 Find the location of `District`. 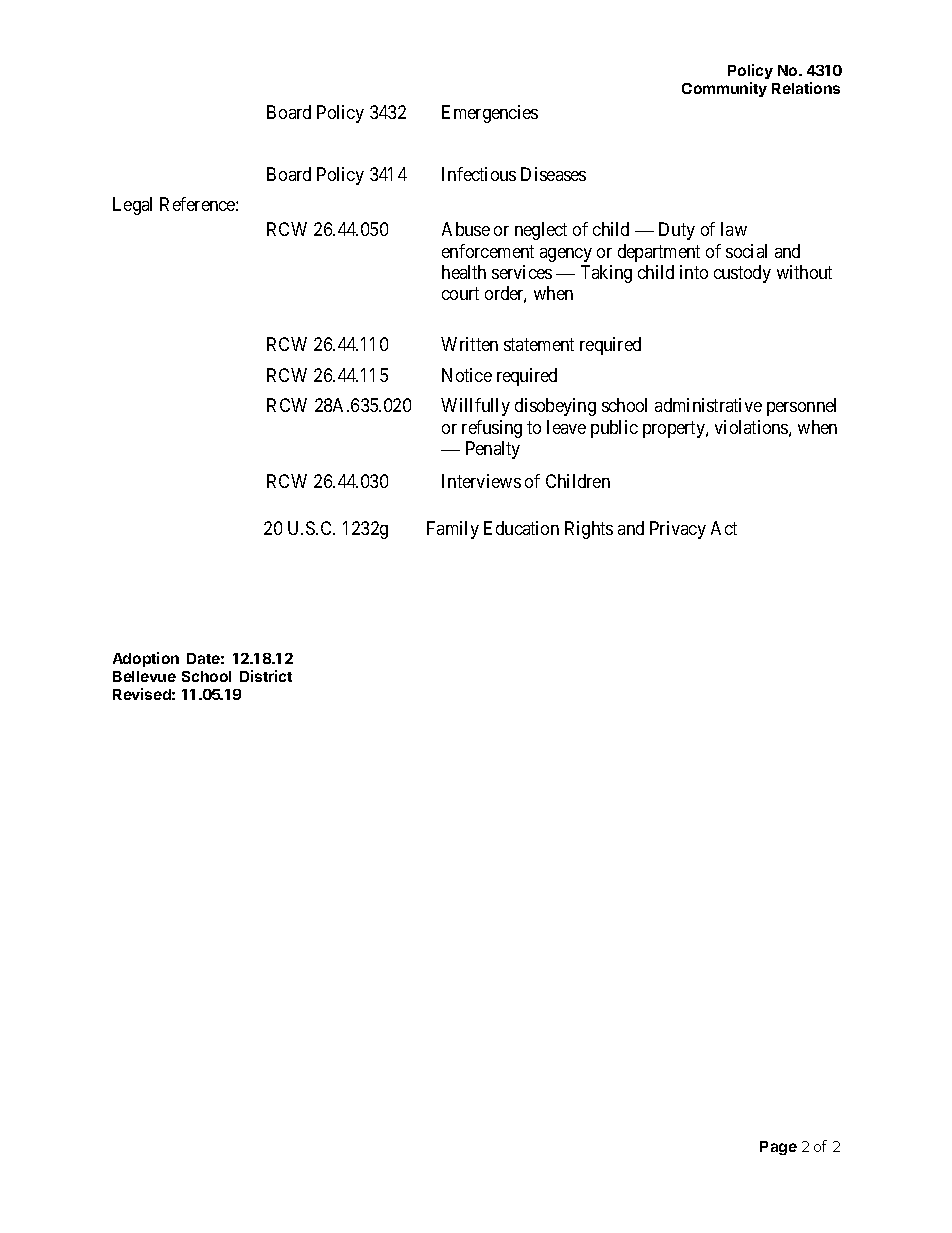

District is located at coordinates (266, 676).
